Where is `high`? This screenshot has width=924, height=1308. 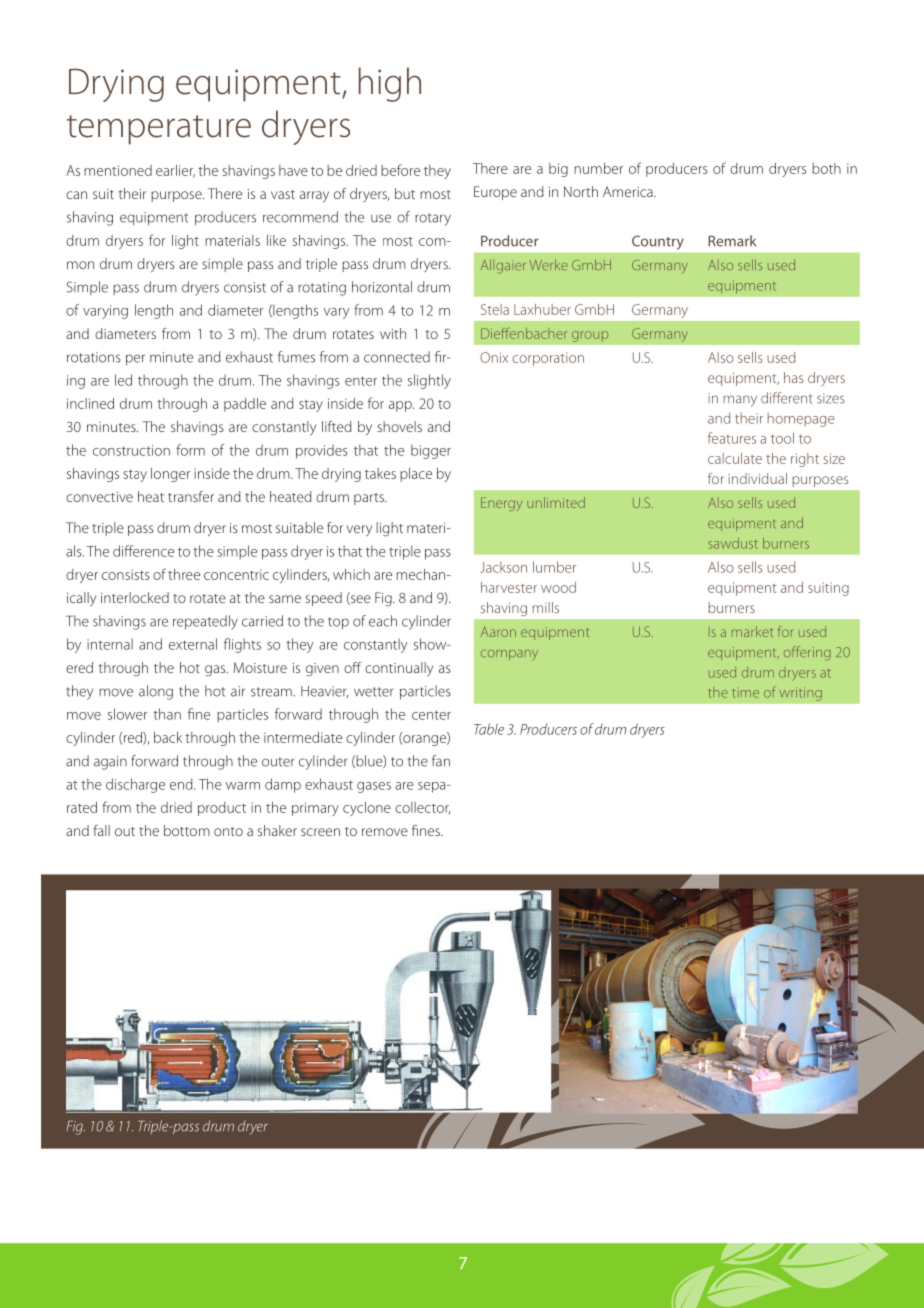
high is located at coordinates (390, 84).
